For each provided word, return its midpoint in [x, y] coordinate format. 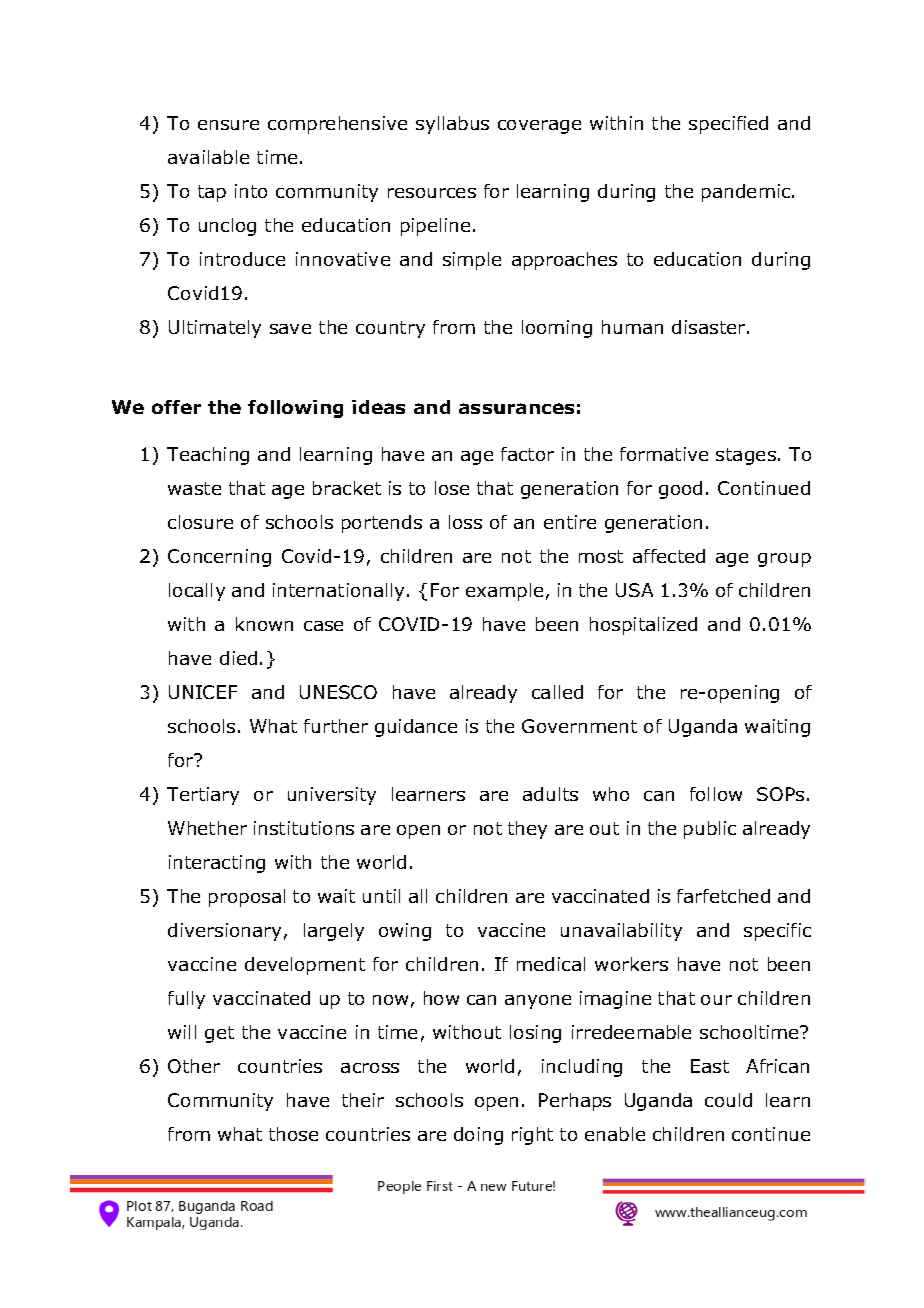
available [208, 157]
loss [465, 522]
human [632, 327]
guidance [416, 728]
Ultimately [215, 329]
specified [728, 125]
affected [669, 556]
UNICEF [203, 692]
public [710, 830]
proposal [247, 898]
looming [557, 329]
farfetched [723, 896]
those [293, 1134]
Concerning [219, 558]
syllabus [452, 125]
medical [551, 964]
